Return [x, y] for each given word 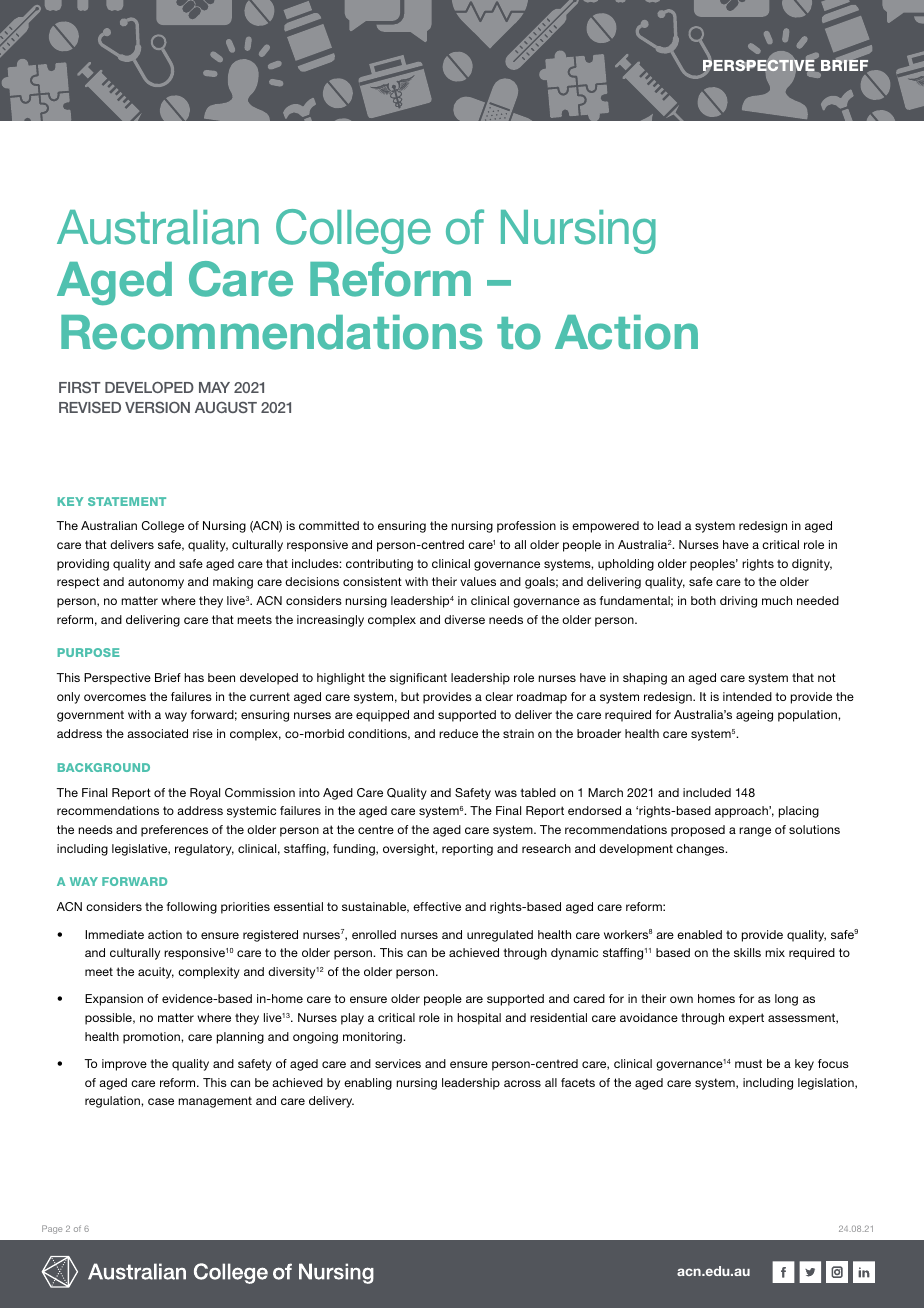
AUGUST [226, 407]
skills [747, 952]
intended [747, 696]
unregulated [500, 936]
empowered [605, 527]
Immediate [114, 934]
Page [52, 1229]
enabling [368, 1084]
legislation [827, 1084]
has [194, 677]
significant [418, 679]
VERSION [157, 407]
